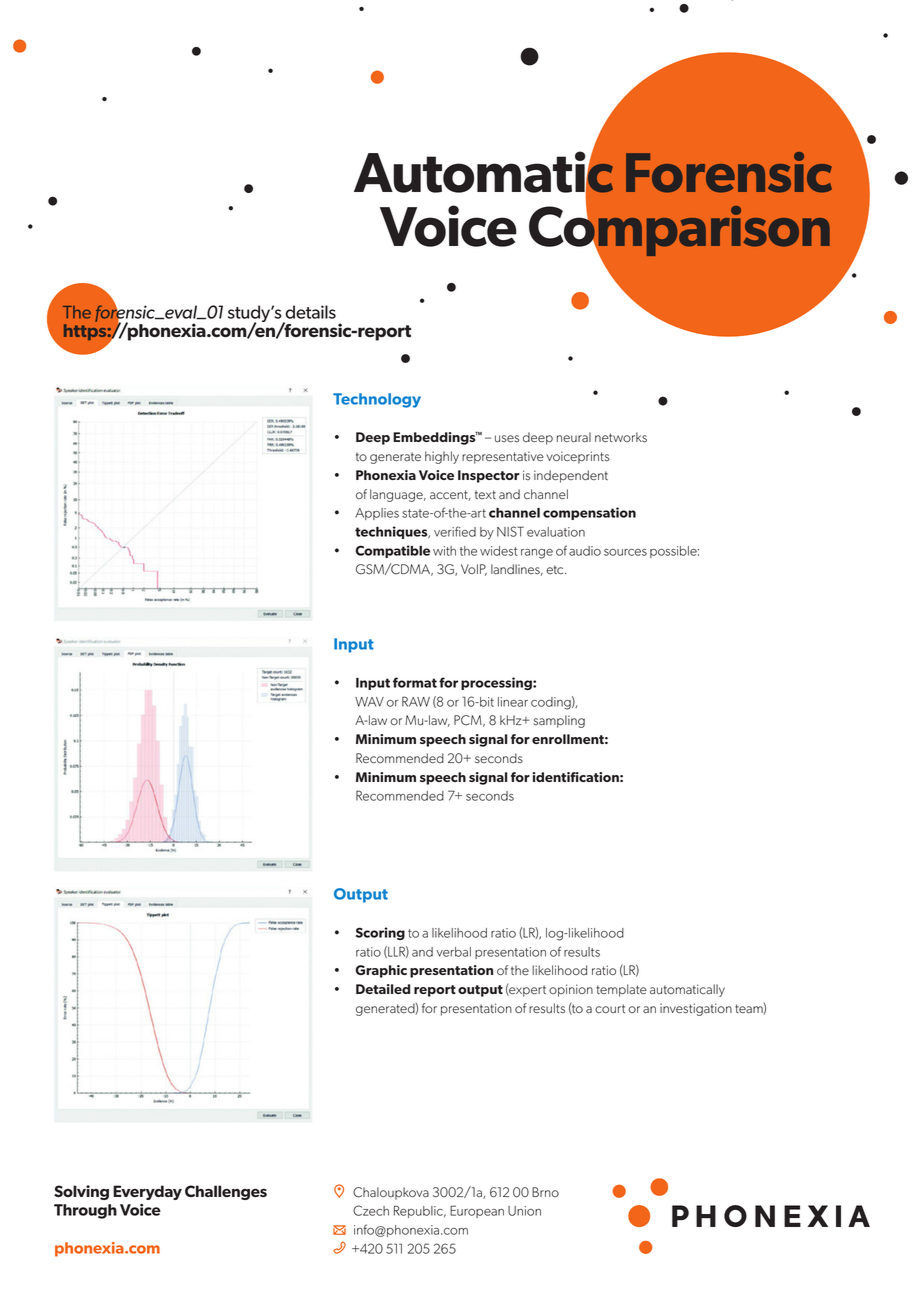 The height and width of the page is (1308, 924). Describe the element at coordinates (621, 437) in the page. I see `networks` at that location.
